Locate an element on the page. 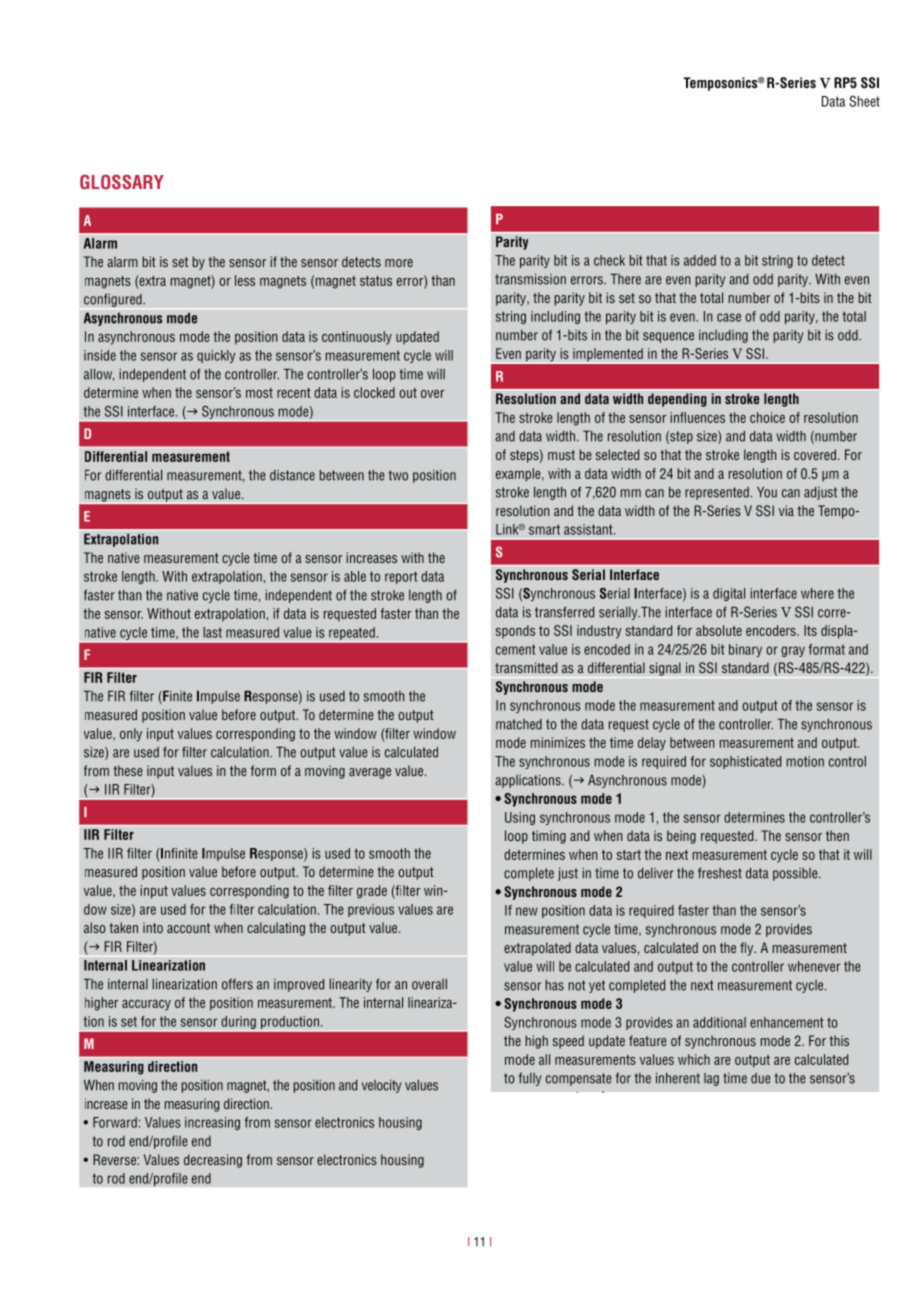 The width and height of the page is (924, 1308). possible is located at coordinates (796, 874).
